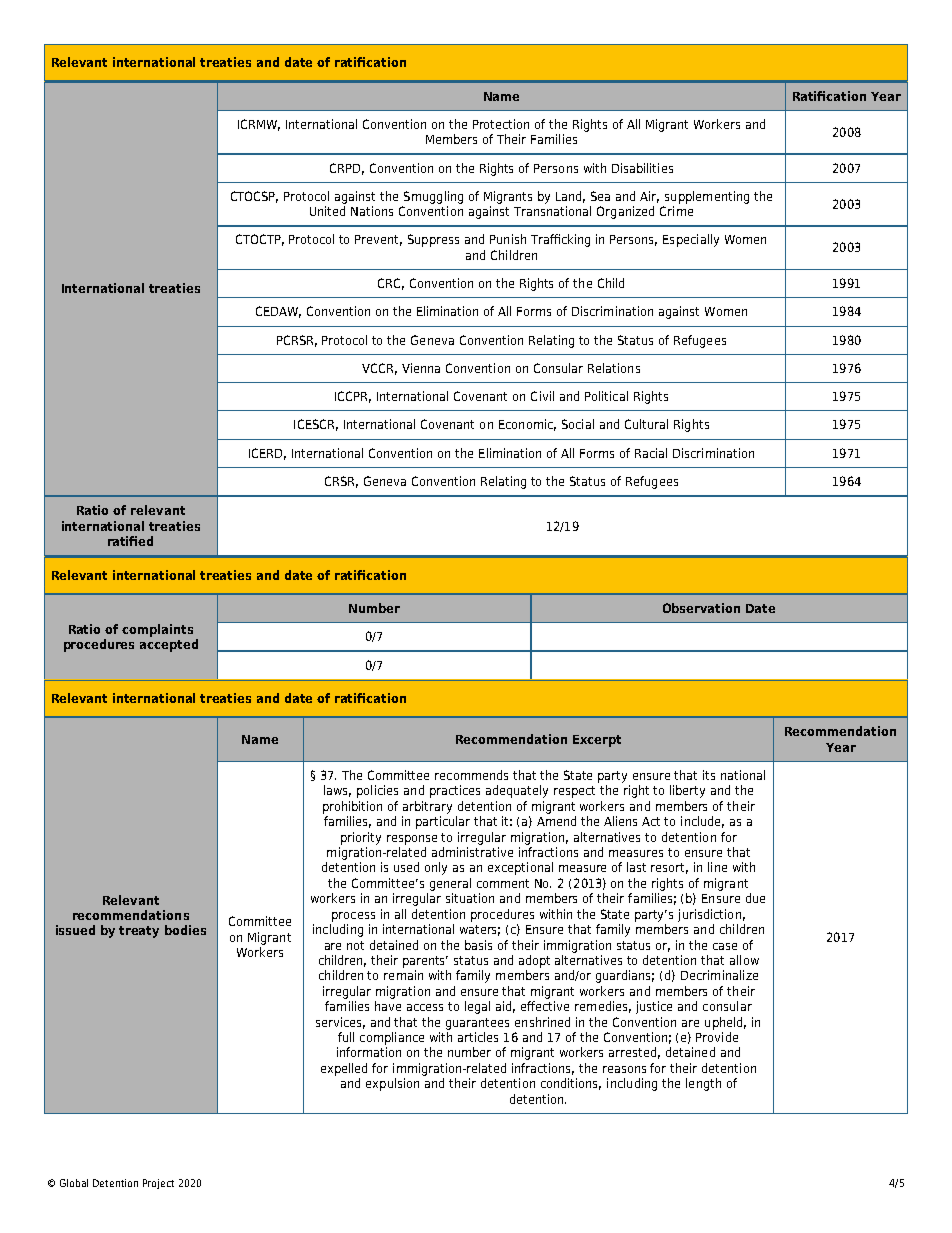 This document has width=952, height=1233. I want to click on expulsion, so click(392, 1084).
